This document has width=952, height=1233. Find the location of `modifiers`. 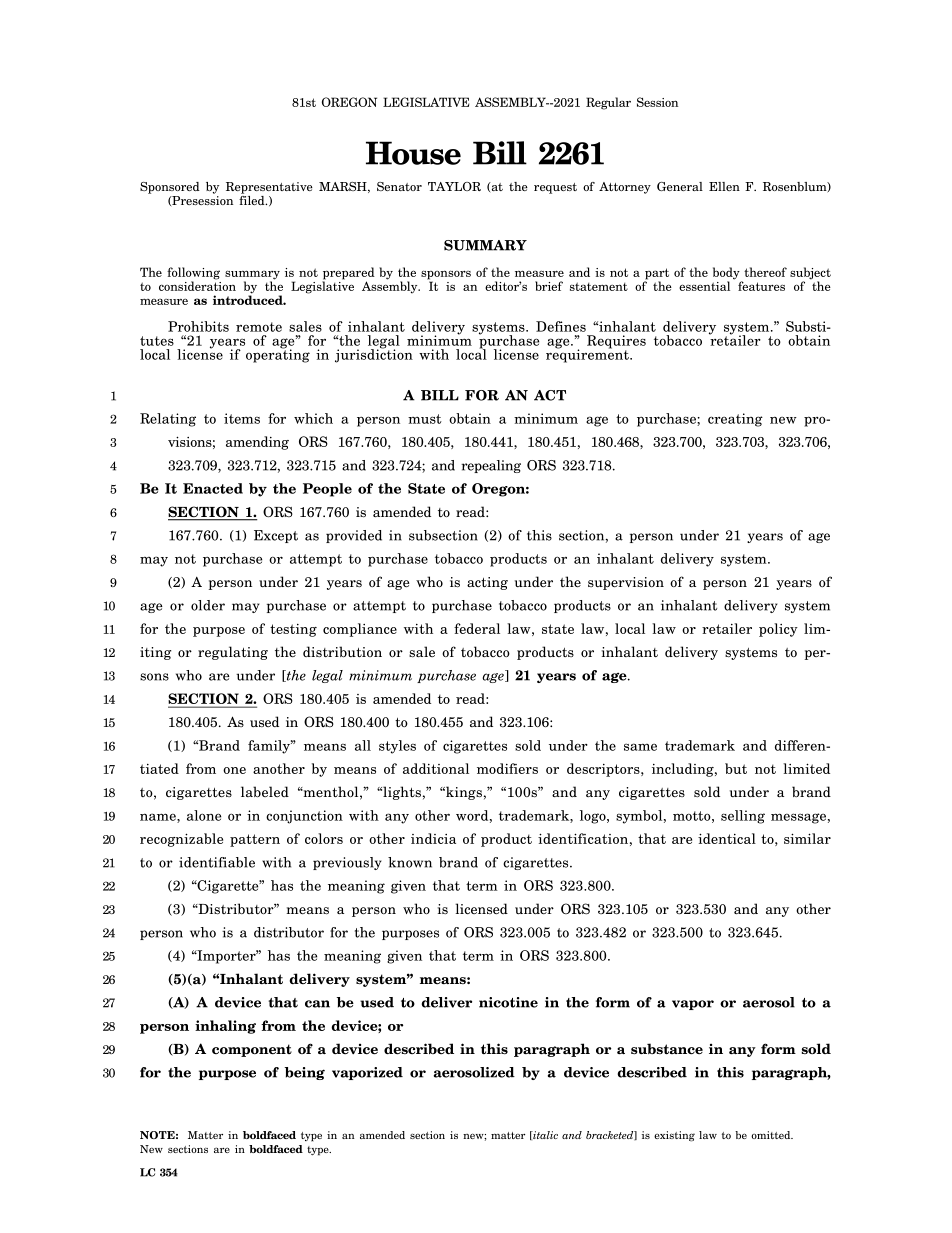

modifiers is located at coordinates (507, 768).
